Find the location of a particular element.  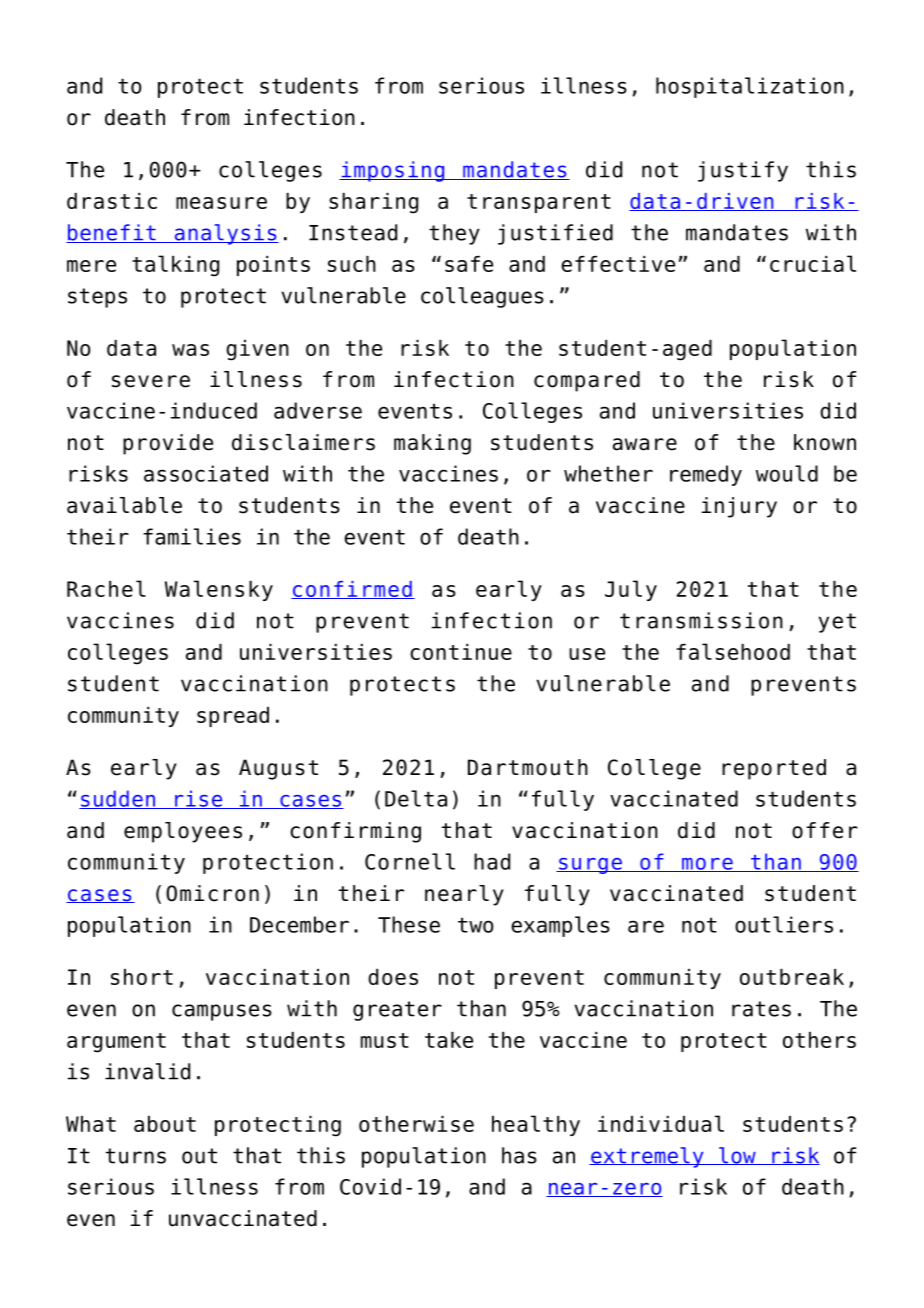

low is located at coordinates (737, 1156).
